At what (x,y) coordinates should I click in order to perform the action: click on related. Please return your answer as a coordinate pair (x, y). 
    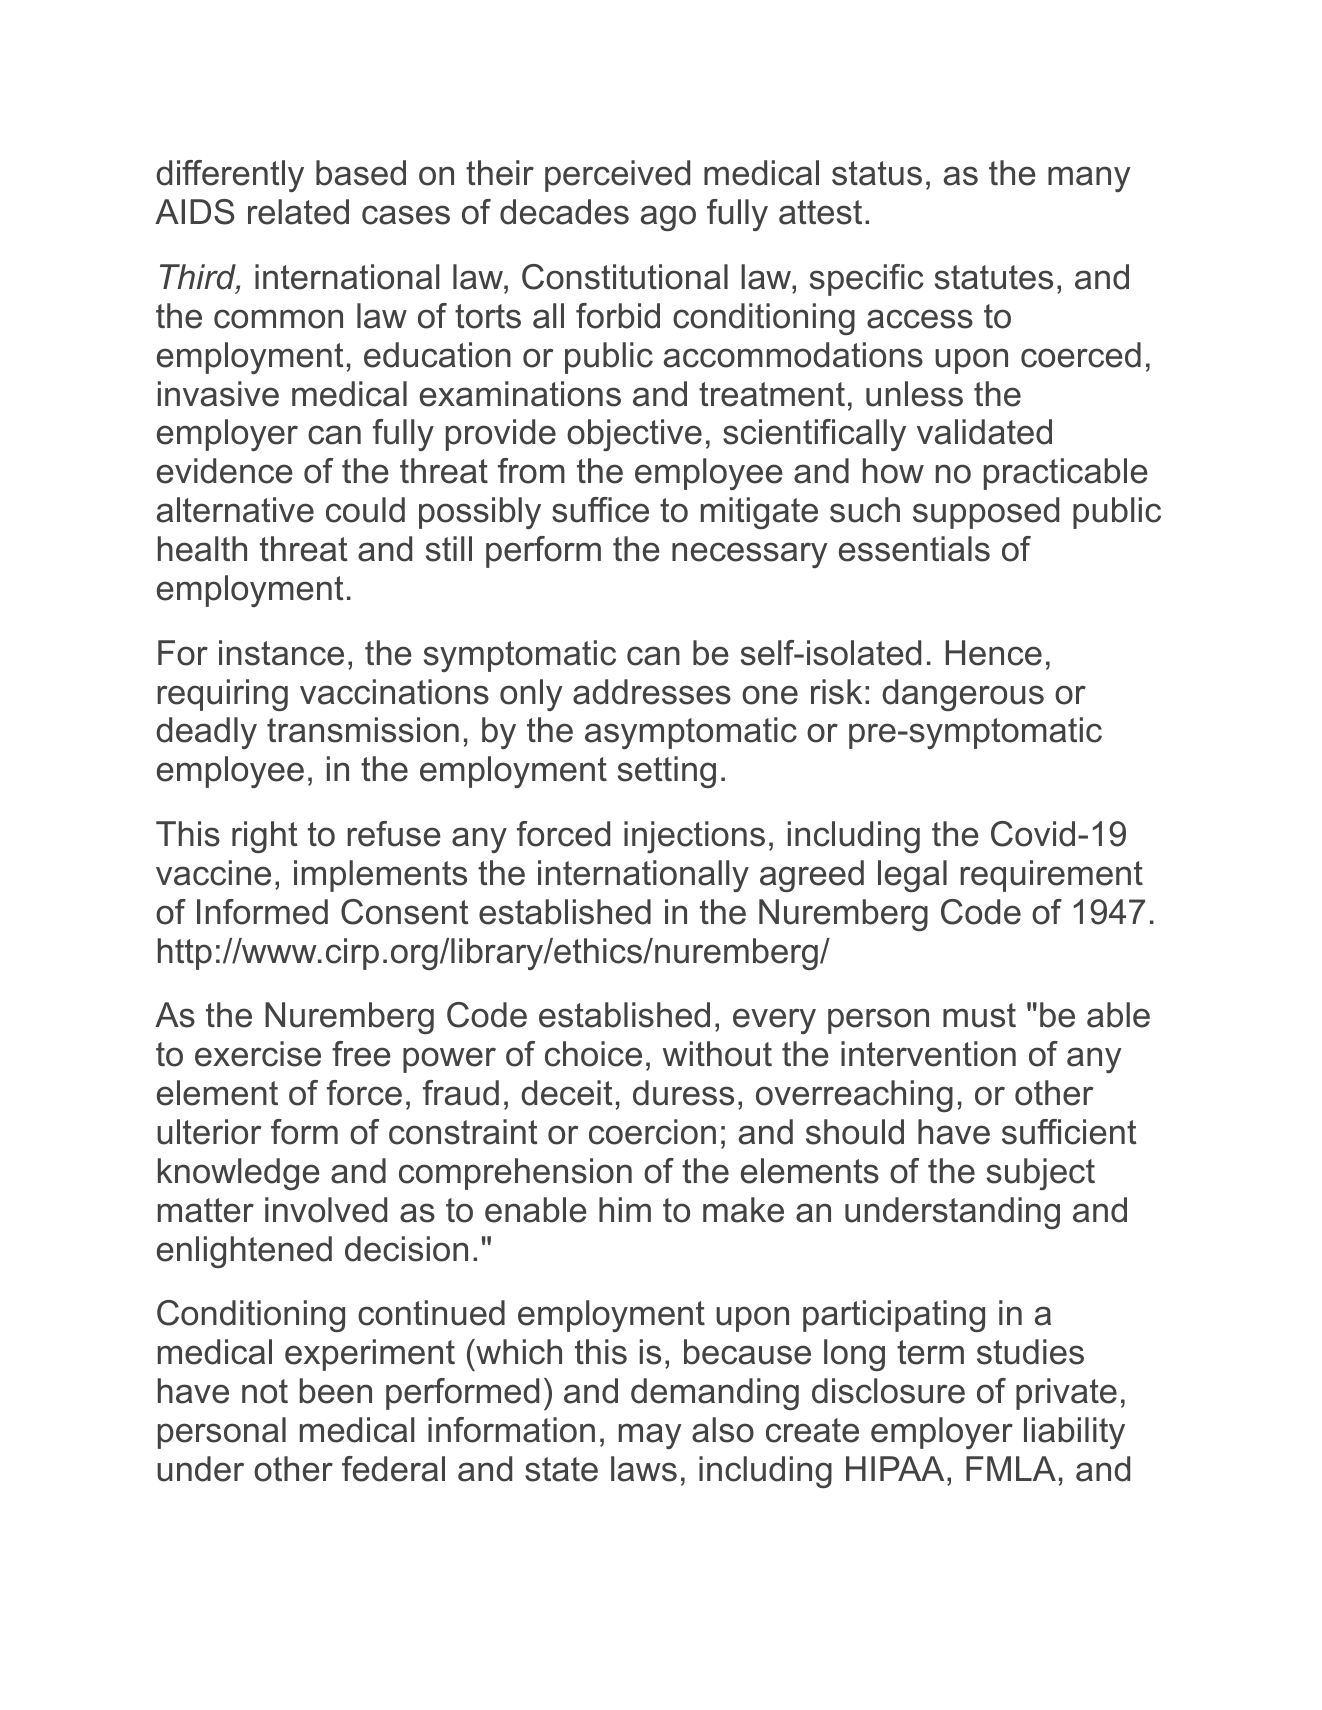
    Looking at the image, I should click on (298, 212).
